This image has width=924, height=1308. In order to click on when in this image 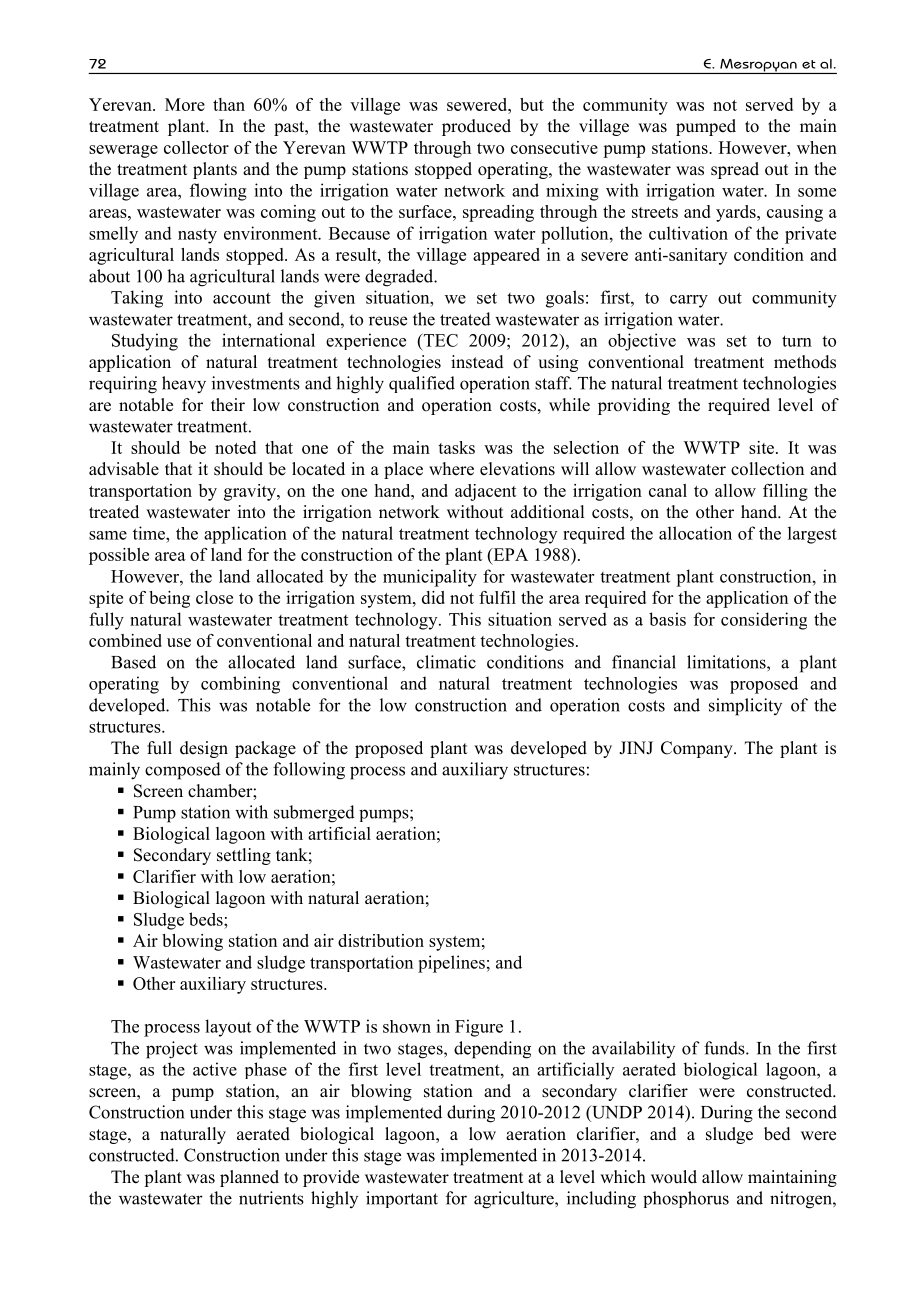, I will do `click(817, 147)`.
